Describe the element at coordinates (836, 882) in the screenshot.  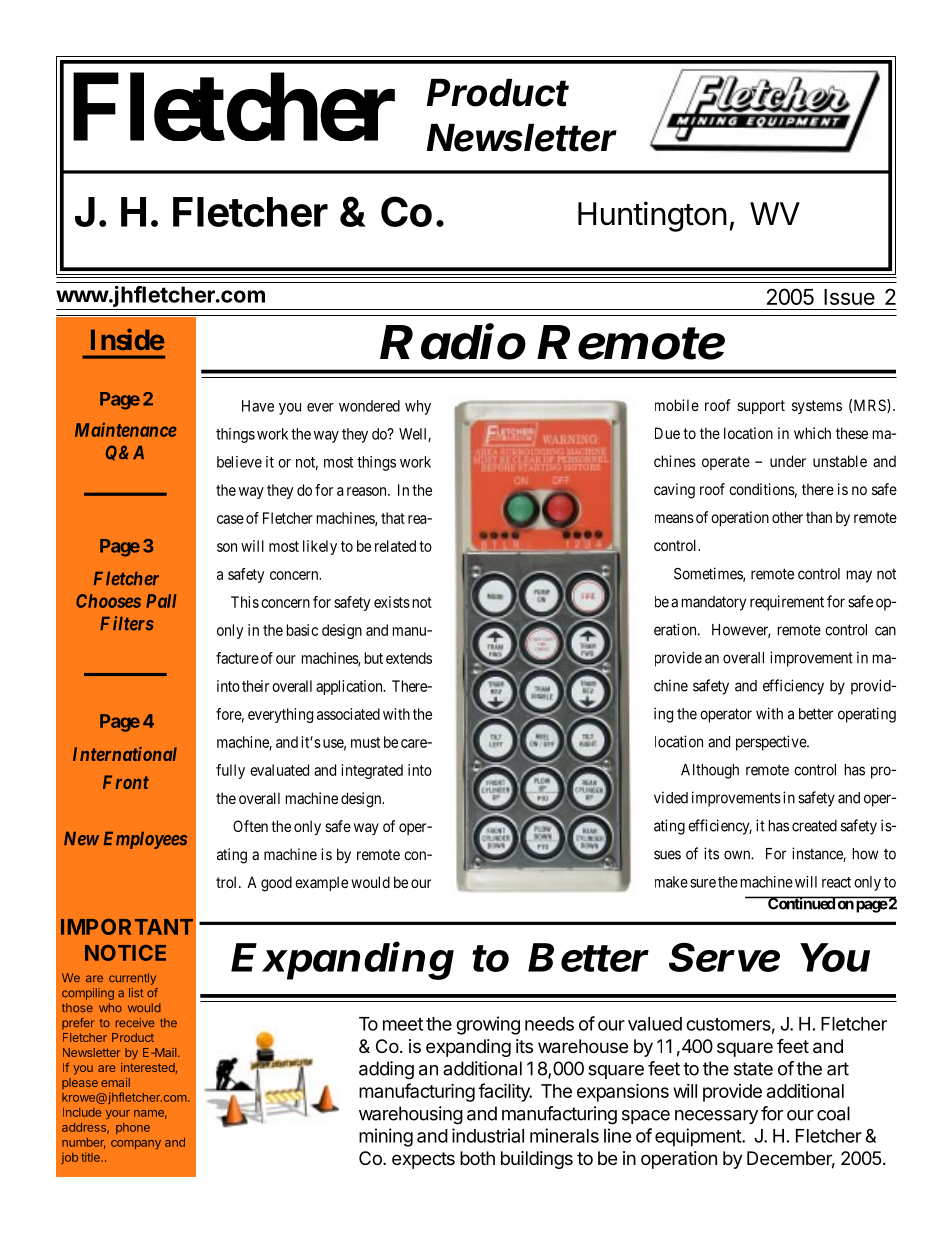
I see `react` at that location.
